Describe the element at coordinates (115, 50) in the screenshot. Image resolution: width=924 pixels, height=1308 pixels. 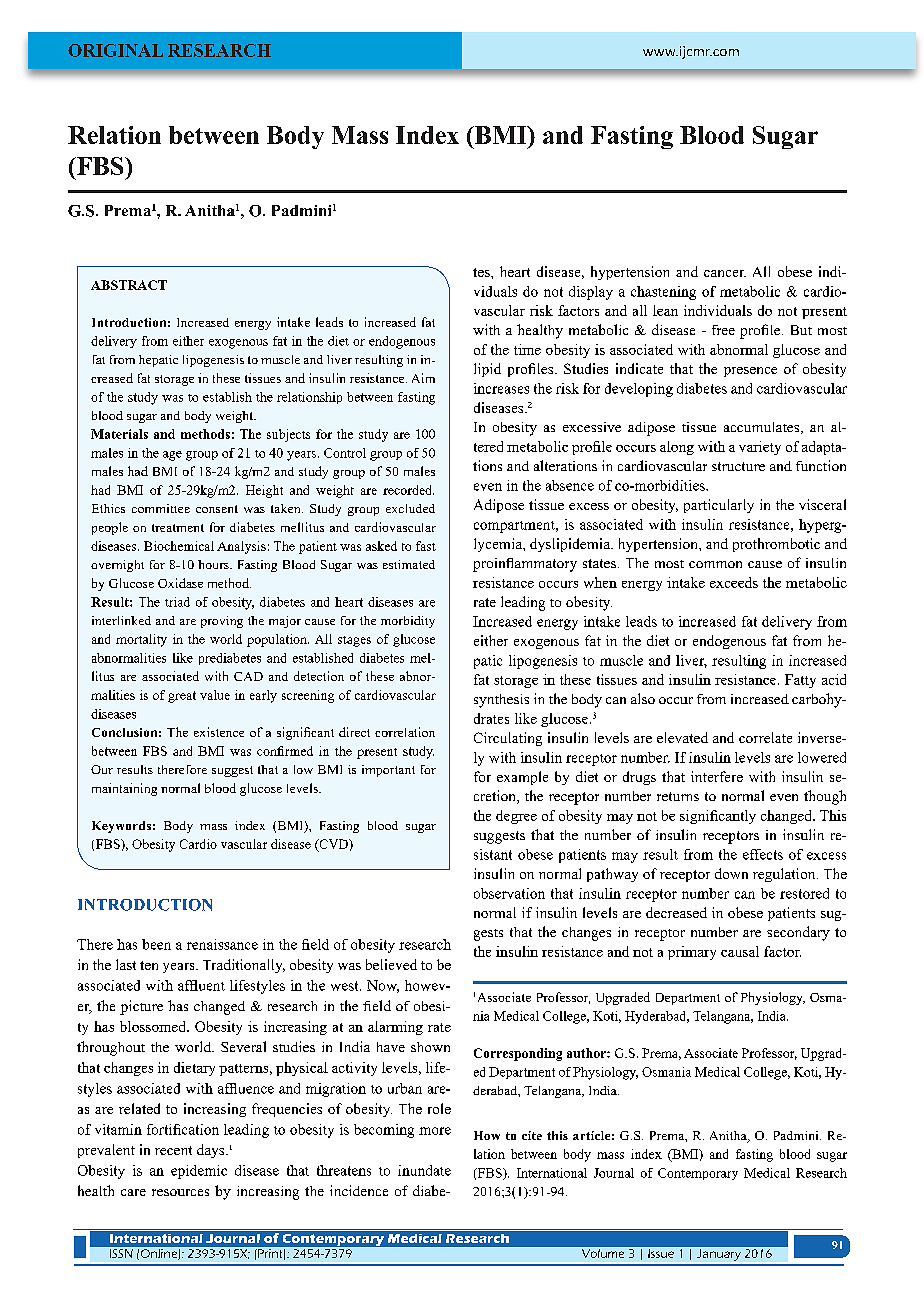
I see `ORIGINAL` at that location.
